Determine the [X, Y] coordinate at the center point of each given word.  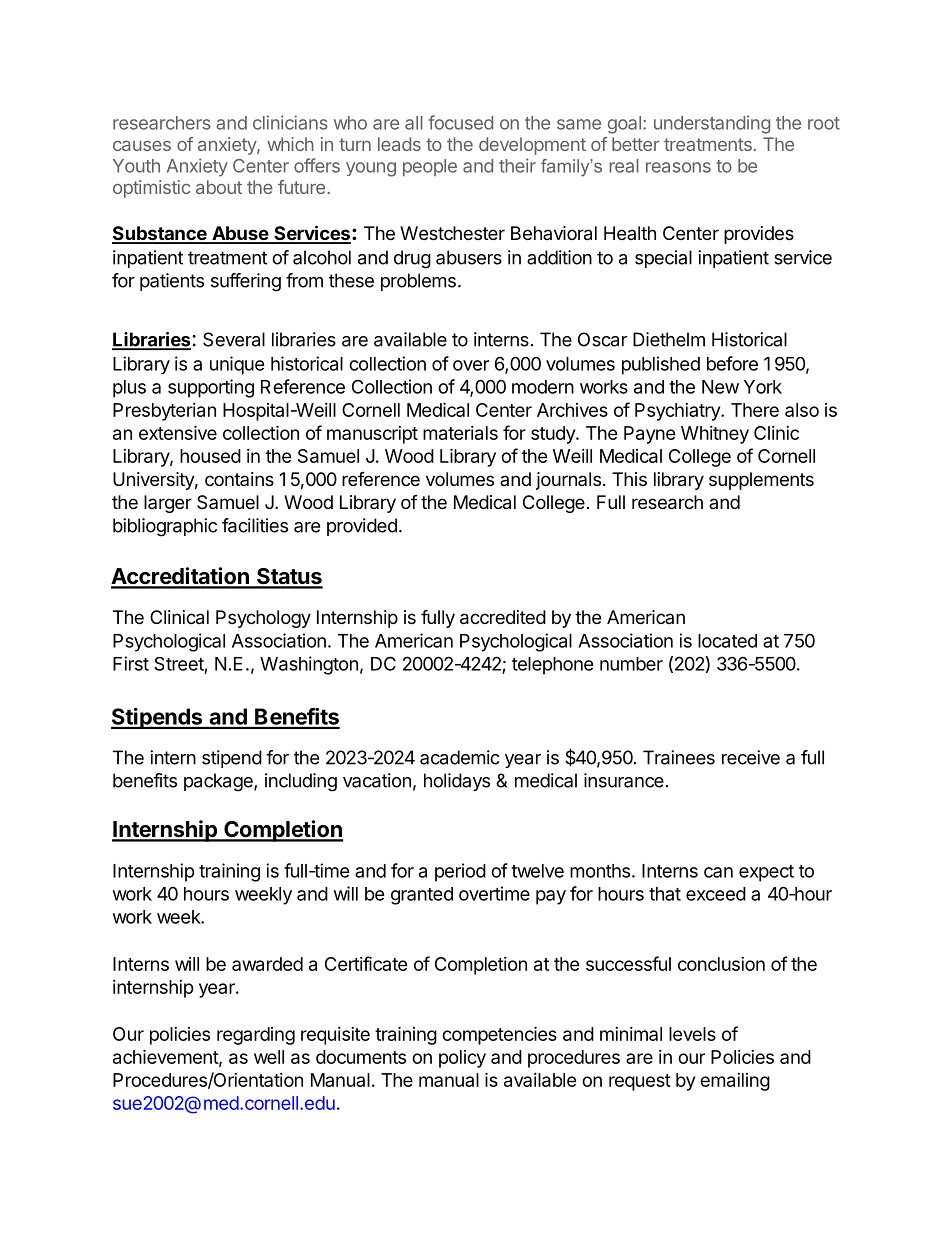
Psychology [263, 619]
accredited [503, 617]
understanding [712, 124]
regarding [256, 1036]
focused [460, 122]
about [219, 187]
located [727, 641]
